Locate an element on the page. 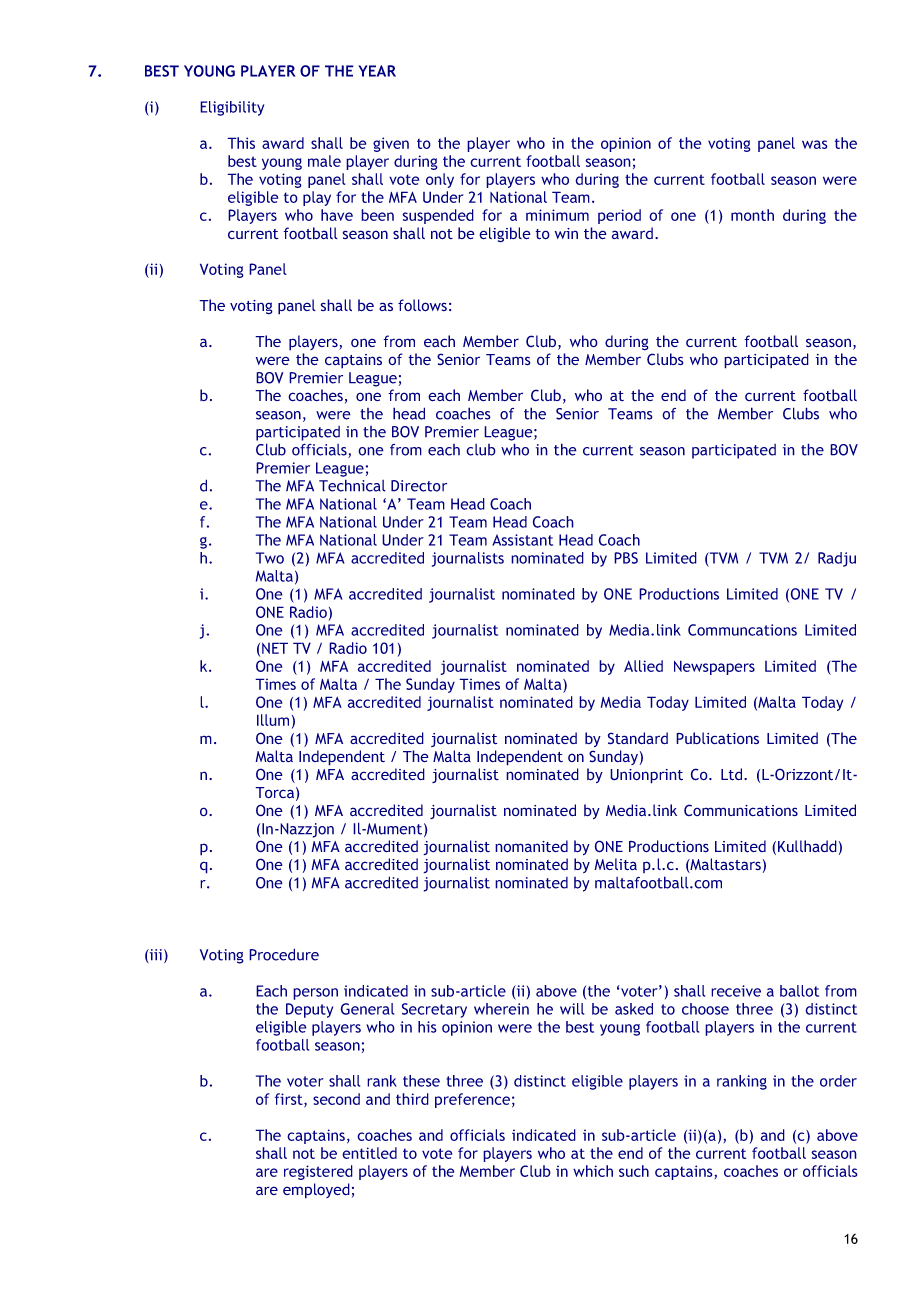 This page has height=1308, width=924. Standard is located at coordinates (638, 738).
